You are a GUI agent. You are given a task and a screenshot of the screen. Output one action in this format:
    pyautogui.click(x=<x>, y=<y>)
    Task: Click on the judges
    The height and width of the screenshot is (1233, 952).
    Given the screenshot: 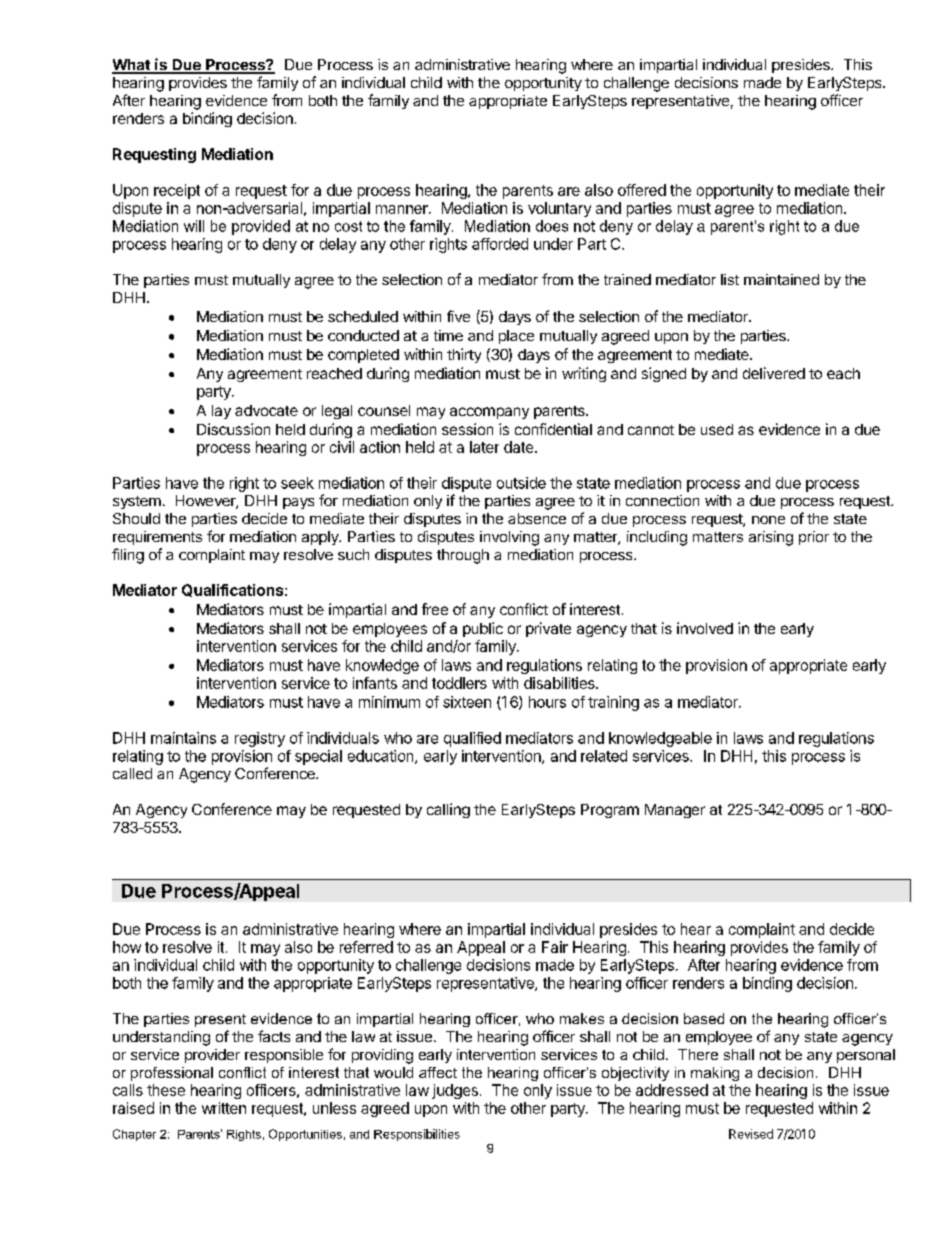 What is the action you would take?
    pyautogui.click(x=455, y=1091)
